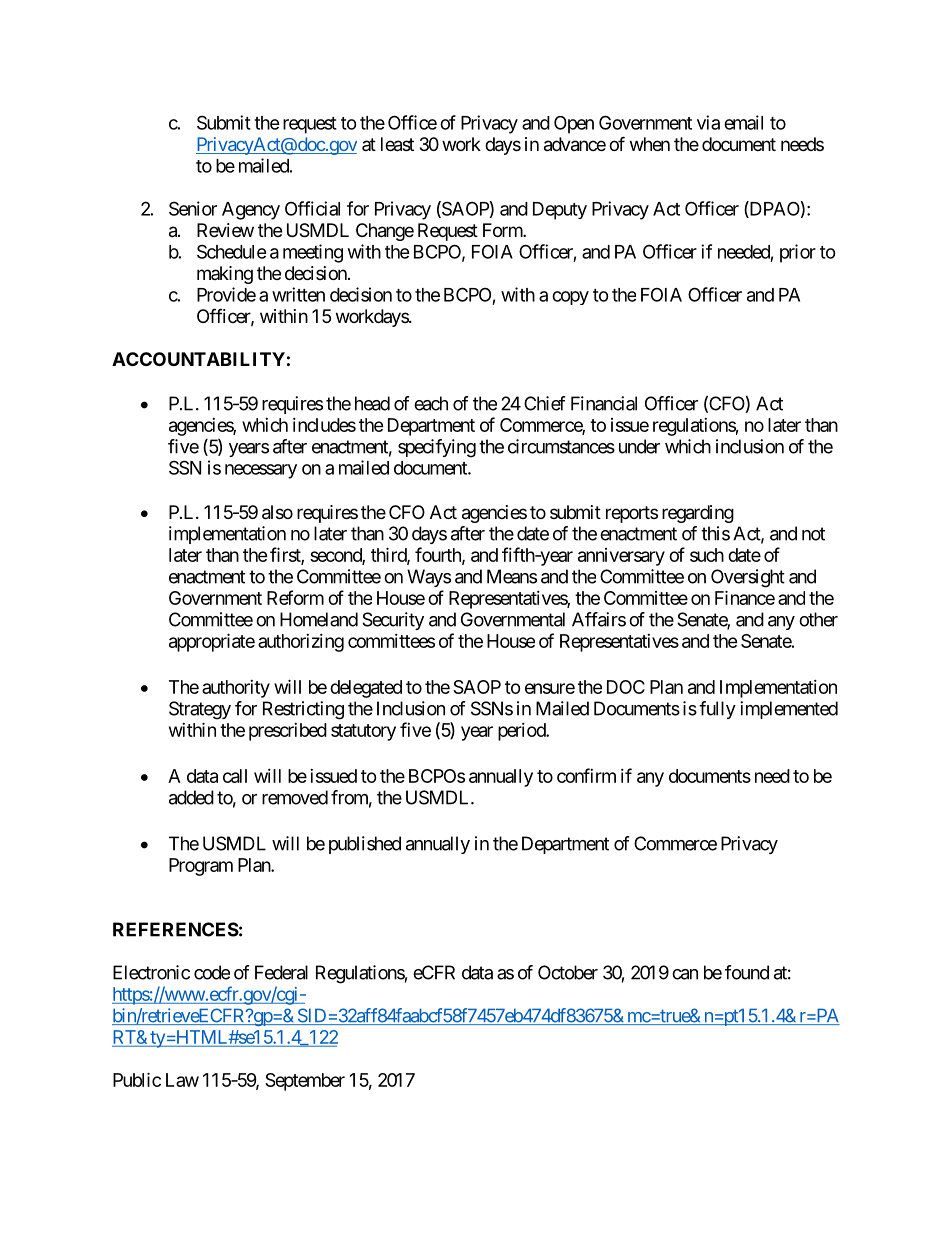 This screenshot has width=952, height=1233. I want to click on specifying, so click(437, 448).
